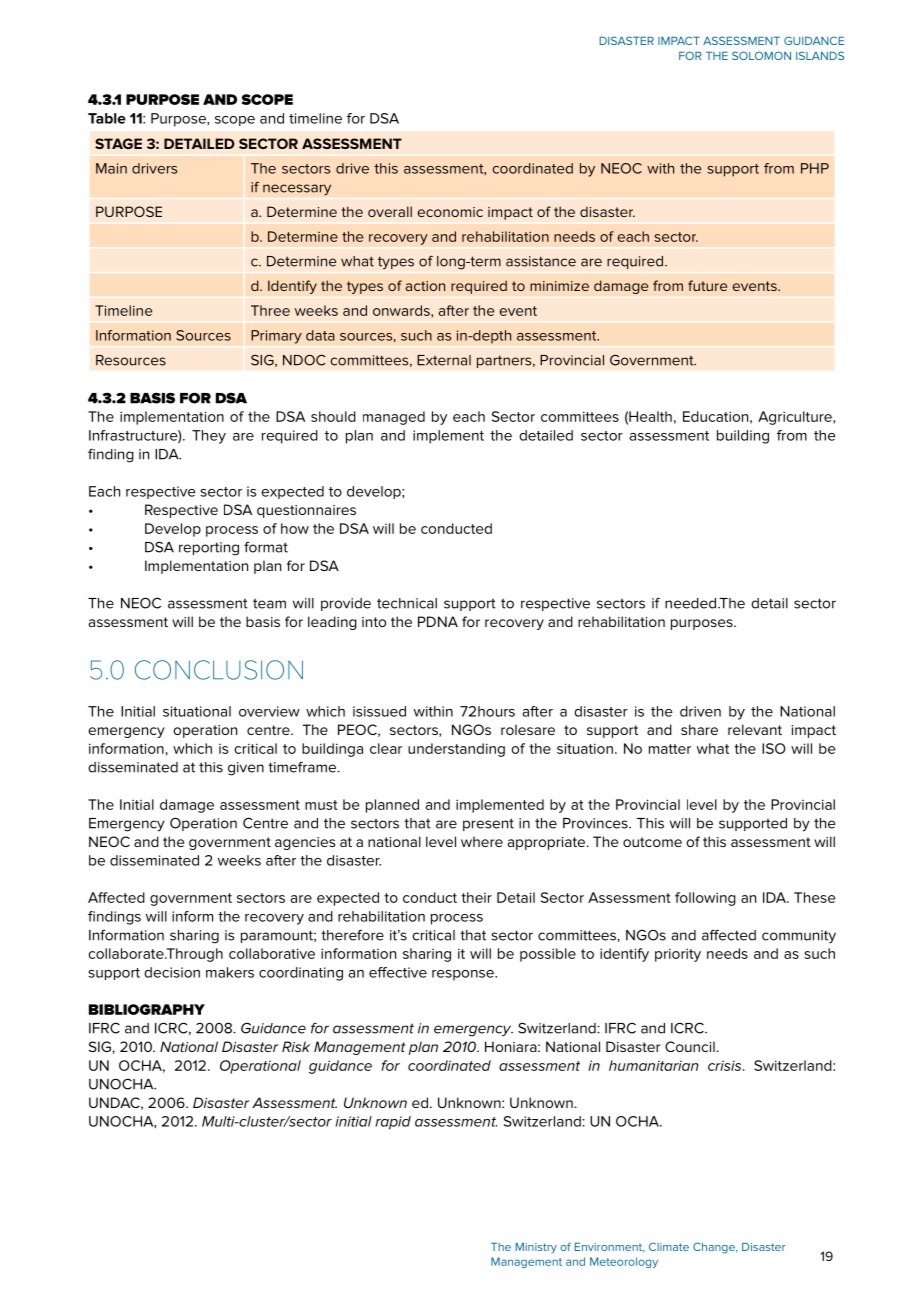 Image resolution: width=924 pixels, height=1308 pixels. Describe the element at coordinates (393, 1123) in the document. I see `rapid` at that location.
